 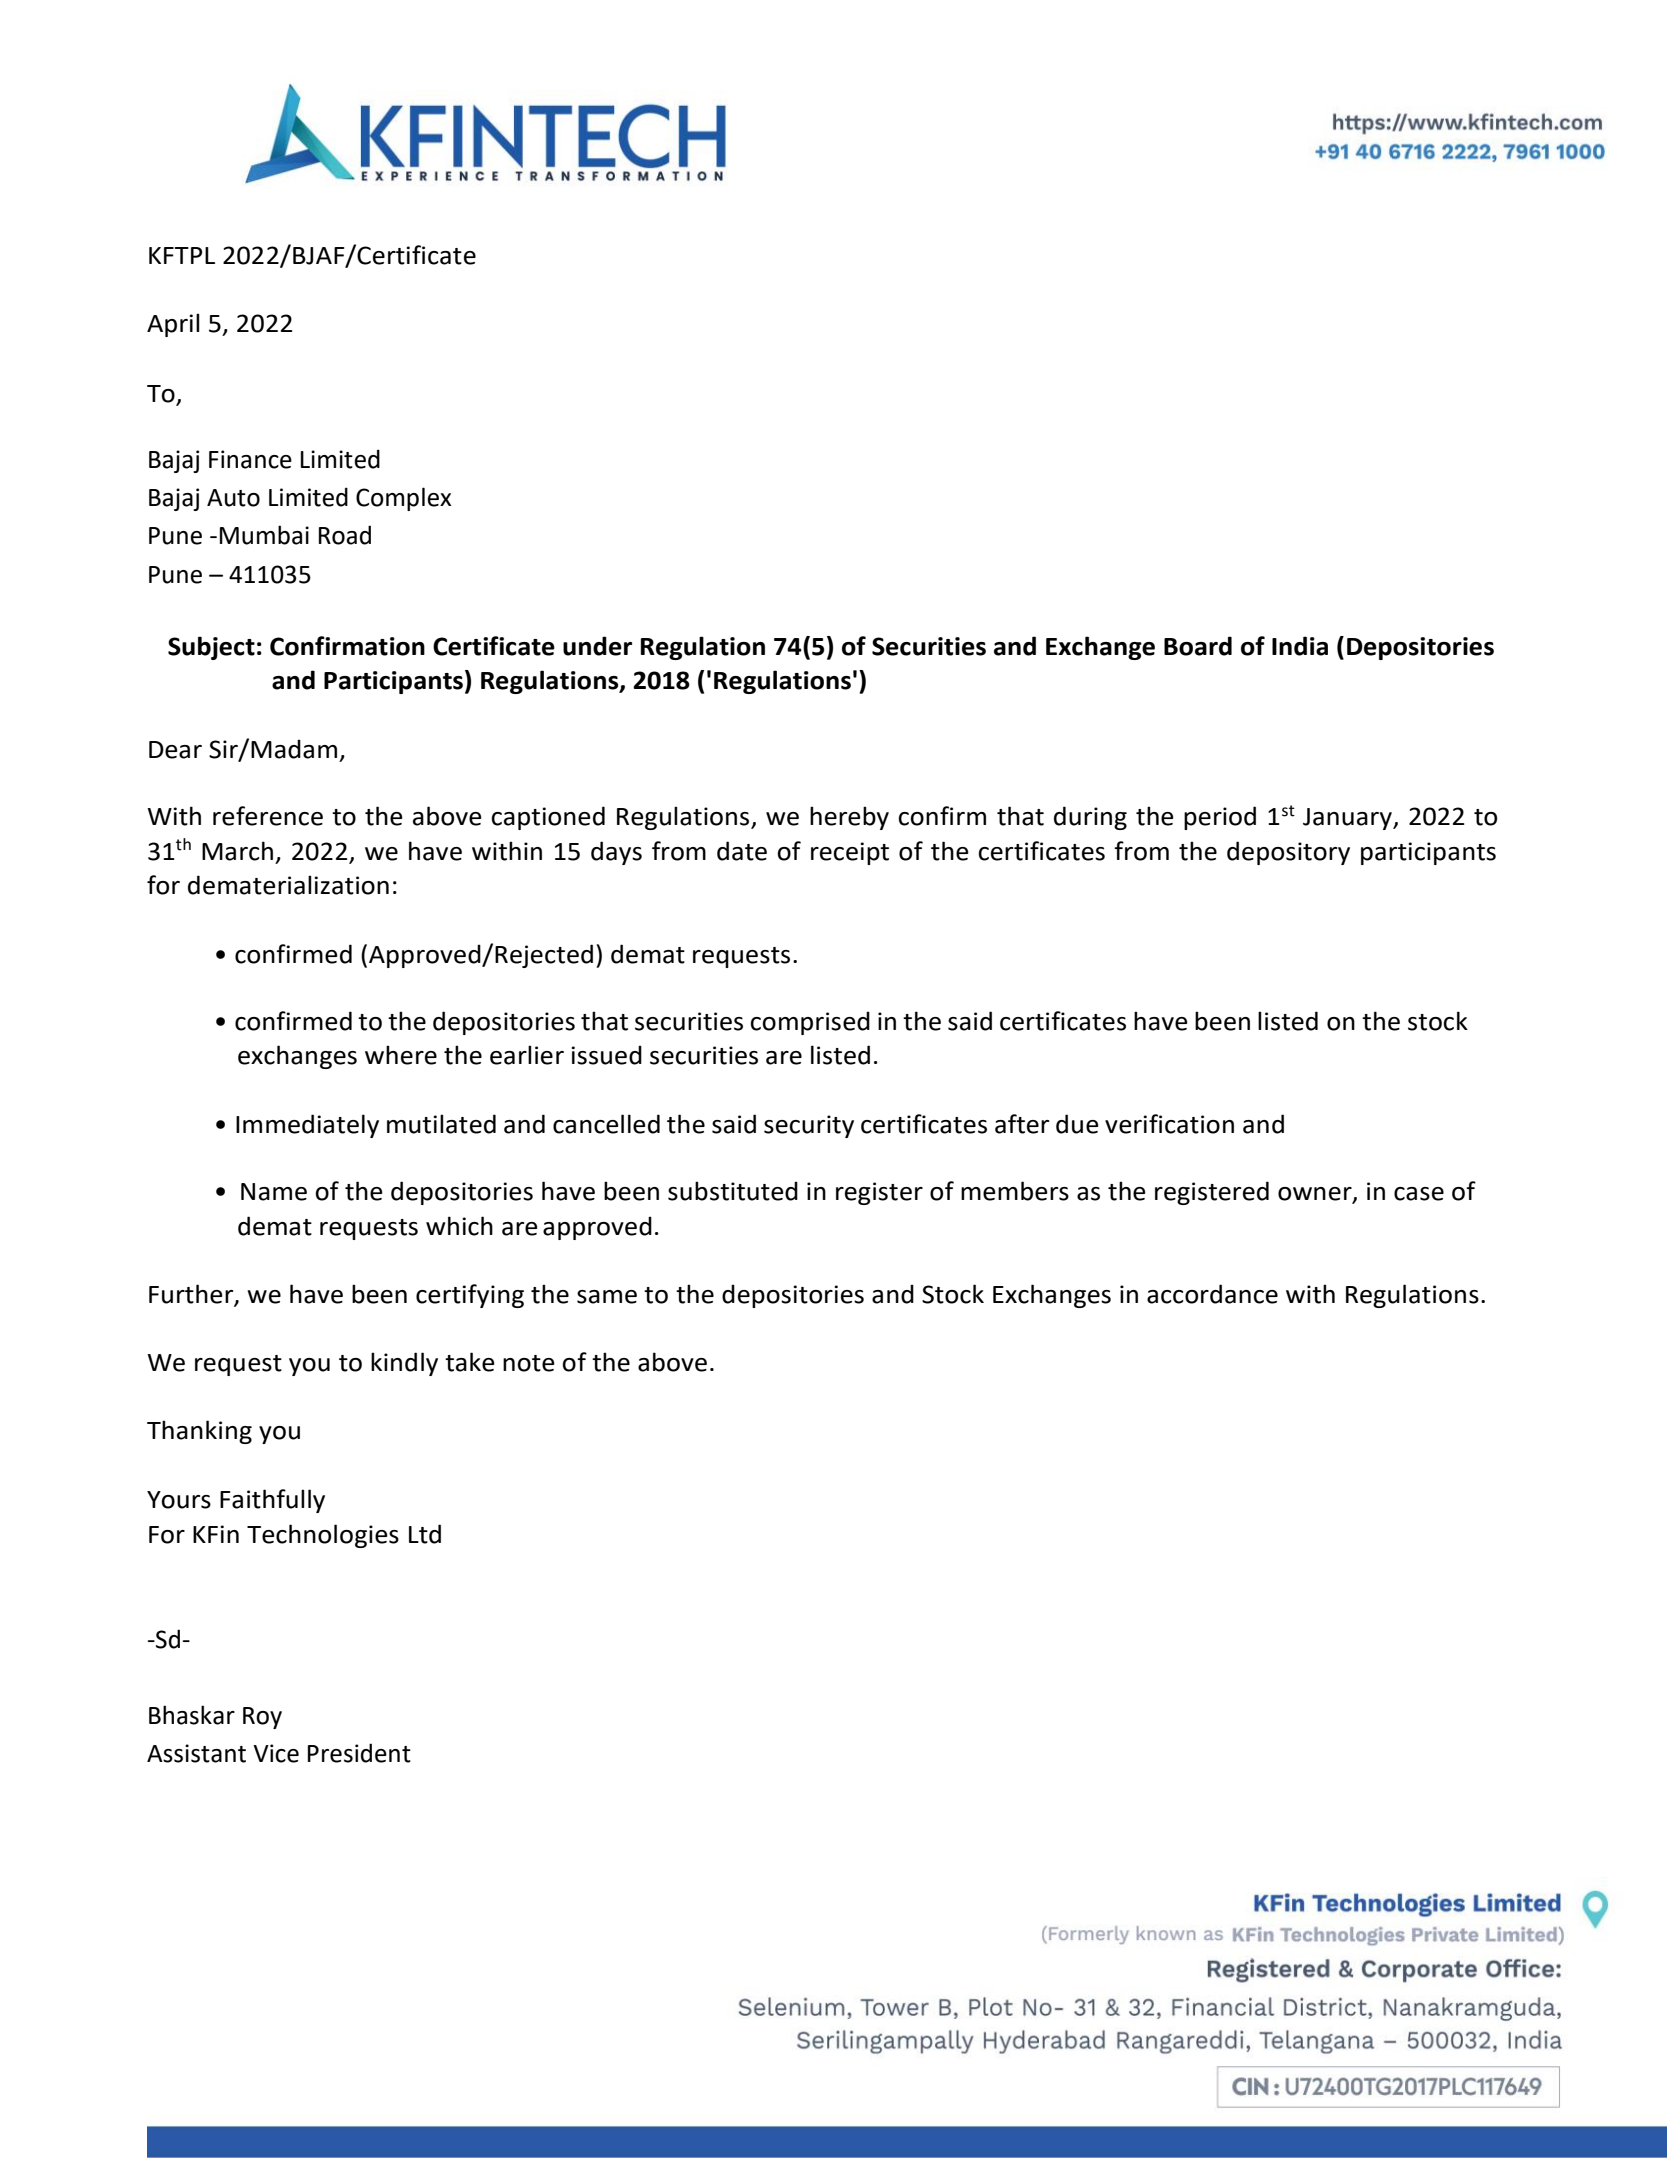 I want to click on accordance, so click(x=1212, y=1294).
